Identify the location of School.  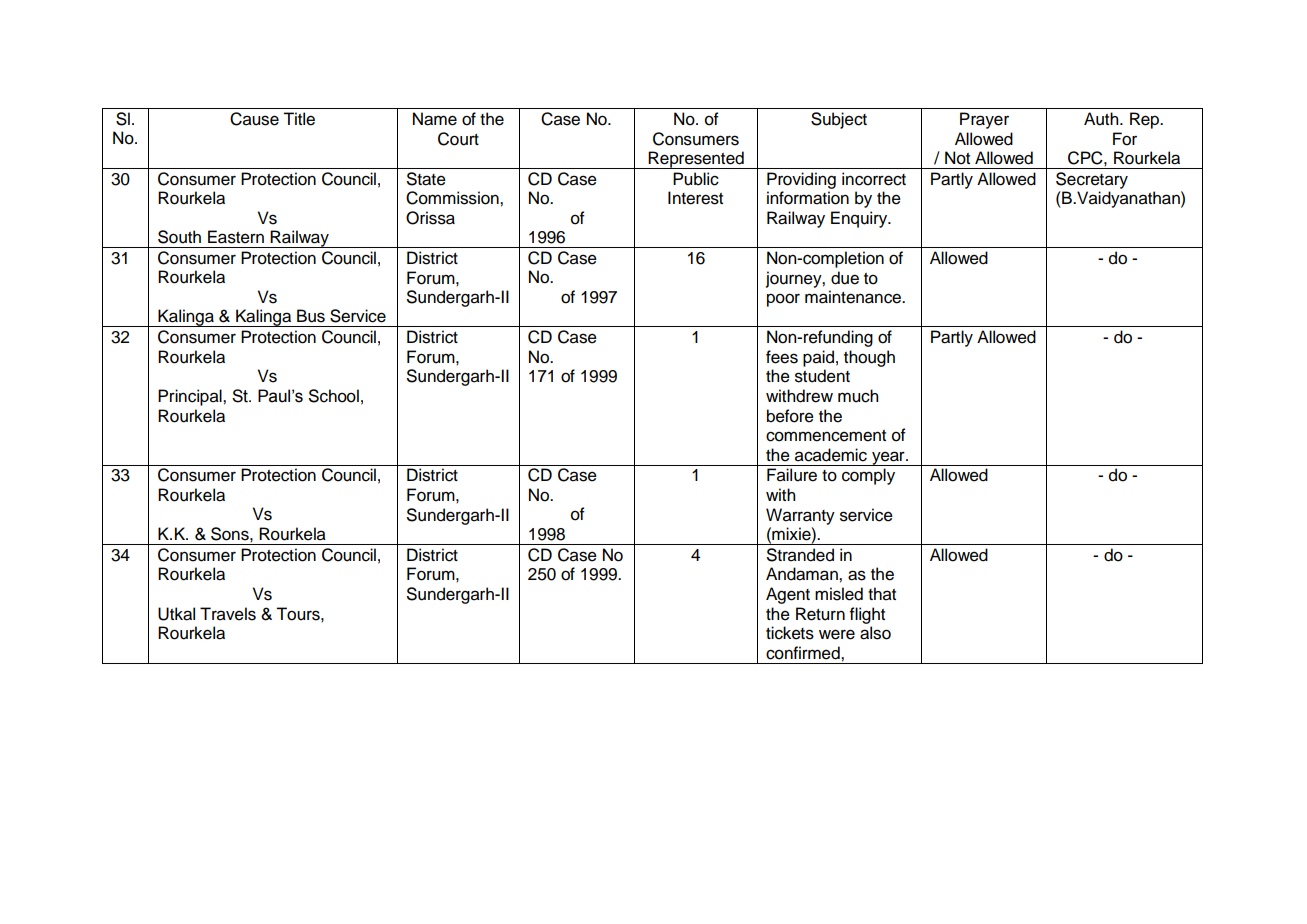
(334, 396).
